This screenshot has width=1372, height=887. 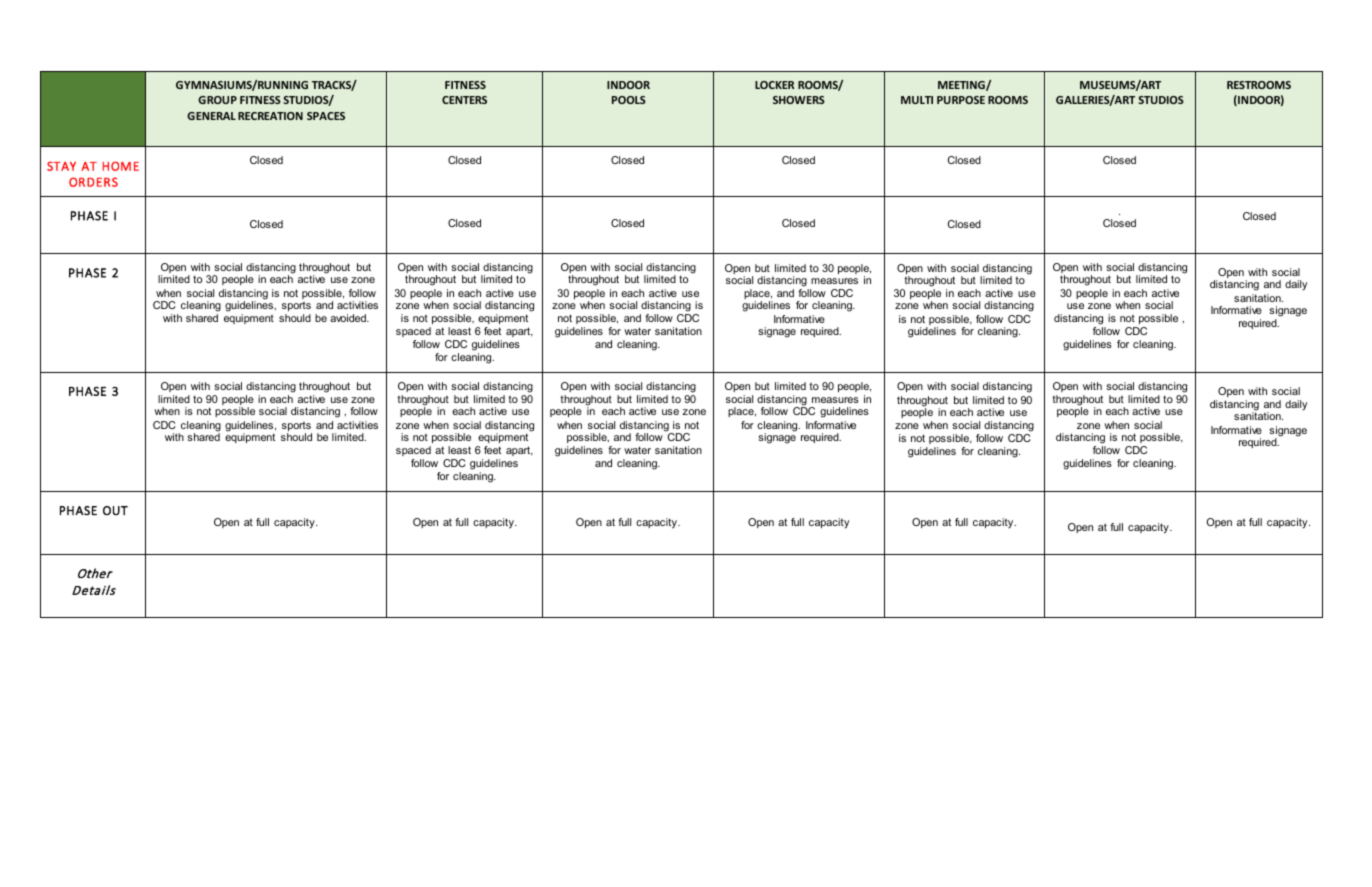 I want to click on PURPOSE, so click(x=961, y=100).
